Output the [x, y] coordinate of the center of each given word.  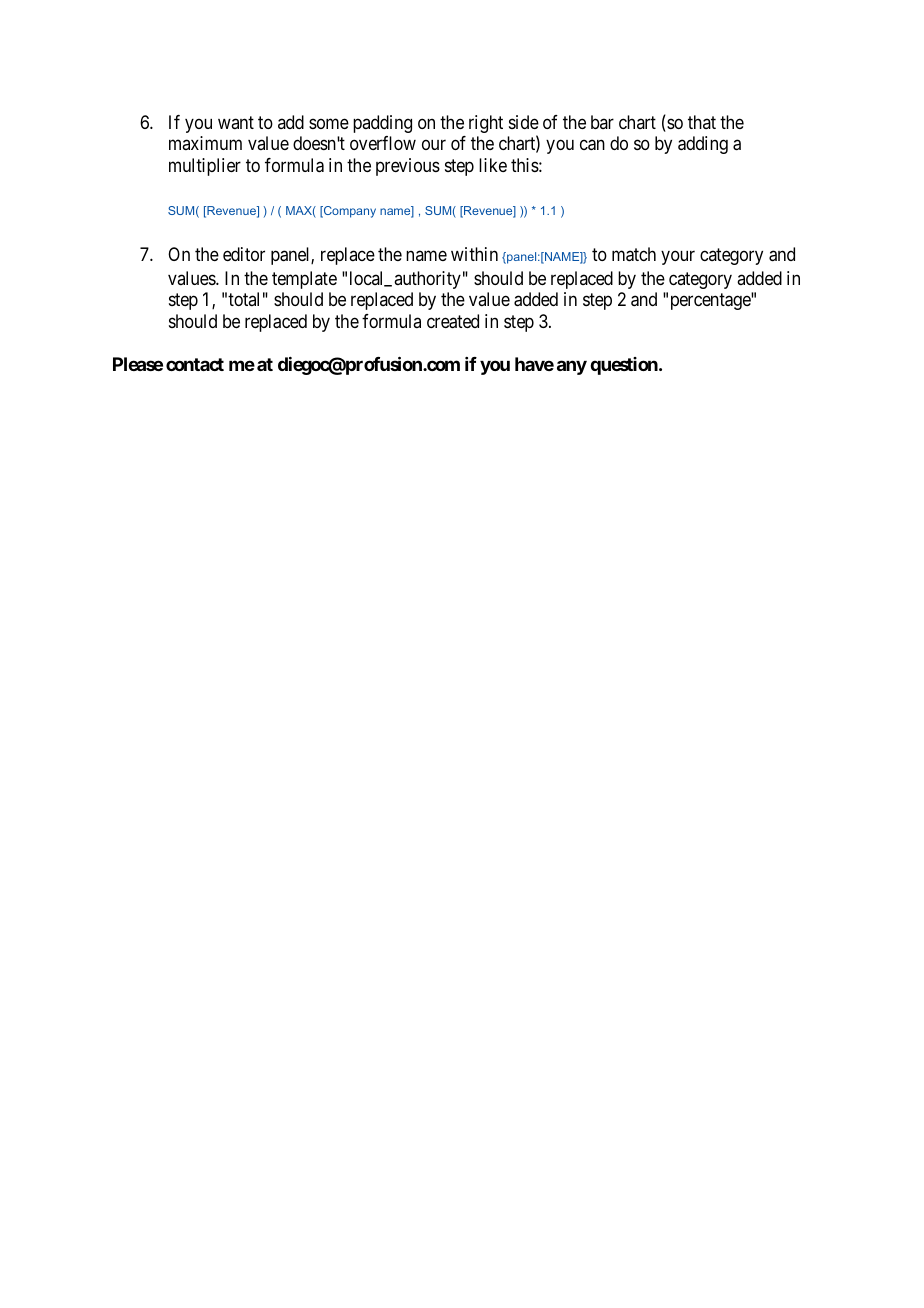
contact [195, 364]
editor [244, 254]
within [474, 254]
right [486, 124]
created [453, 321]
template [304, 280]
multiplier [205, 167]
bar [602, 122]
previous [408, 167]
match [634, 254]
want [236, 122]
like [493, 165]
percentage [711, 302]
